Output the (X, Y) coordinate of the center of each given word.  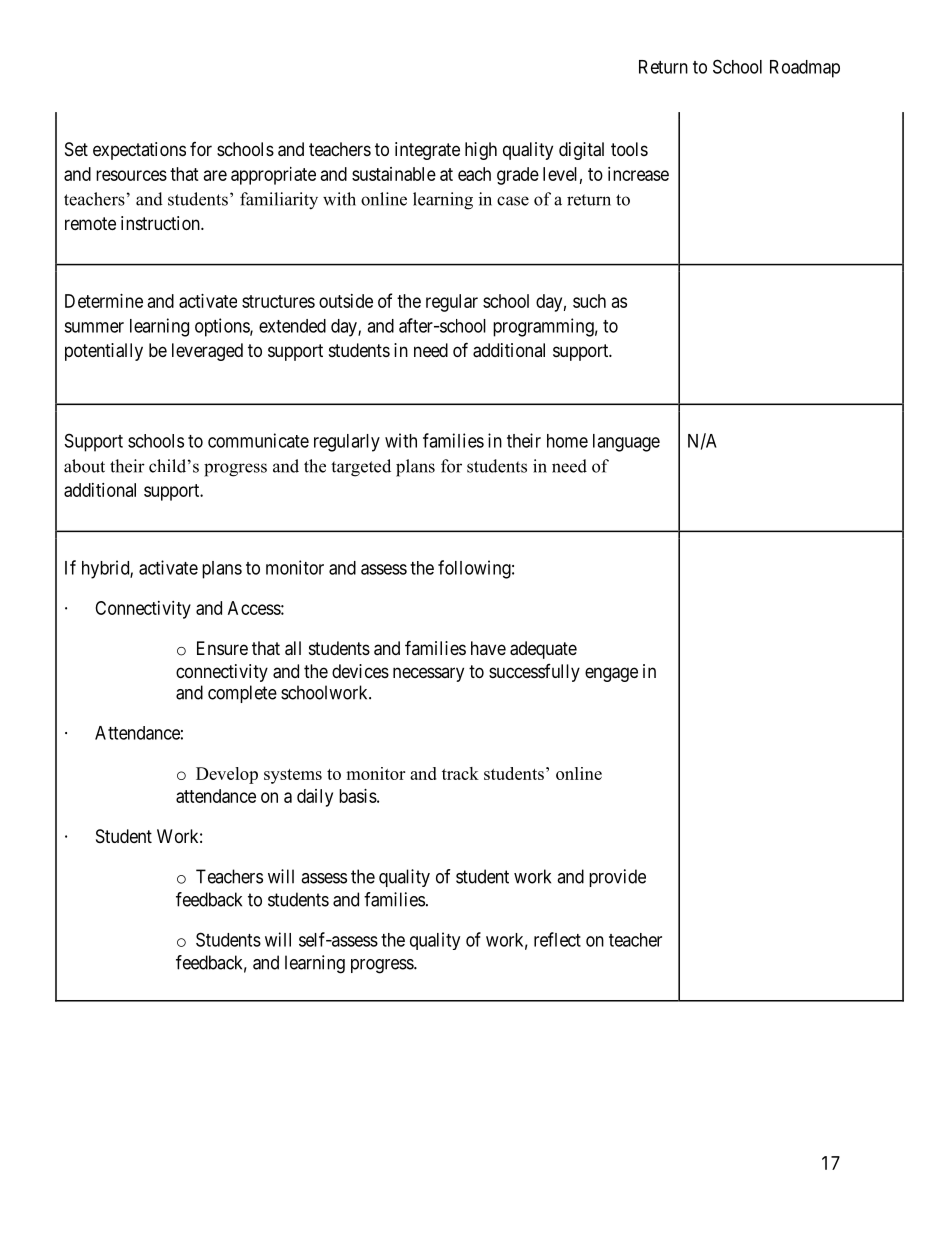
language (626, 443)
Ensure (222, 648)
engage (611, 674)
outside (346, 301)
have (488, 648)
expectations (139, 151)
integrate (427, 151)
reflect (557, 939)
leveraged (207, 352)
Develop (227, 775)
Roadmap (805, 69)
